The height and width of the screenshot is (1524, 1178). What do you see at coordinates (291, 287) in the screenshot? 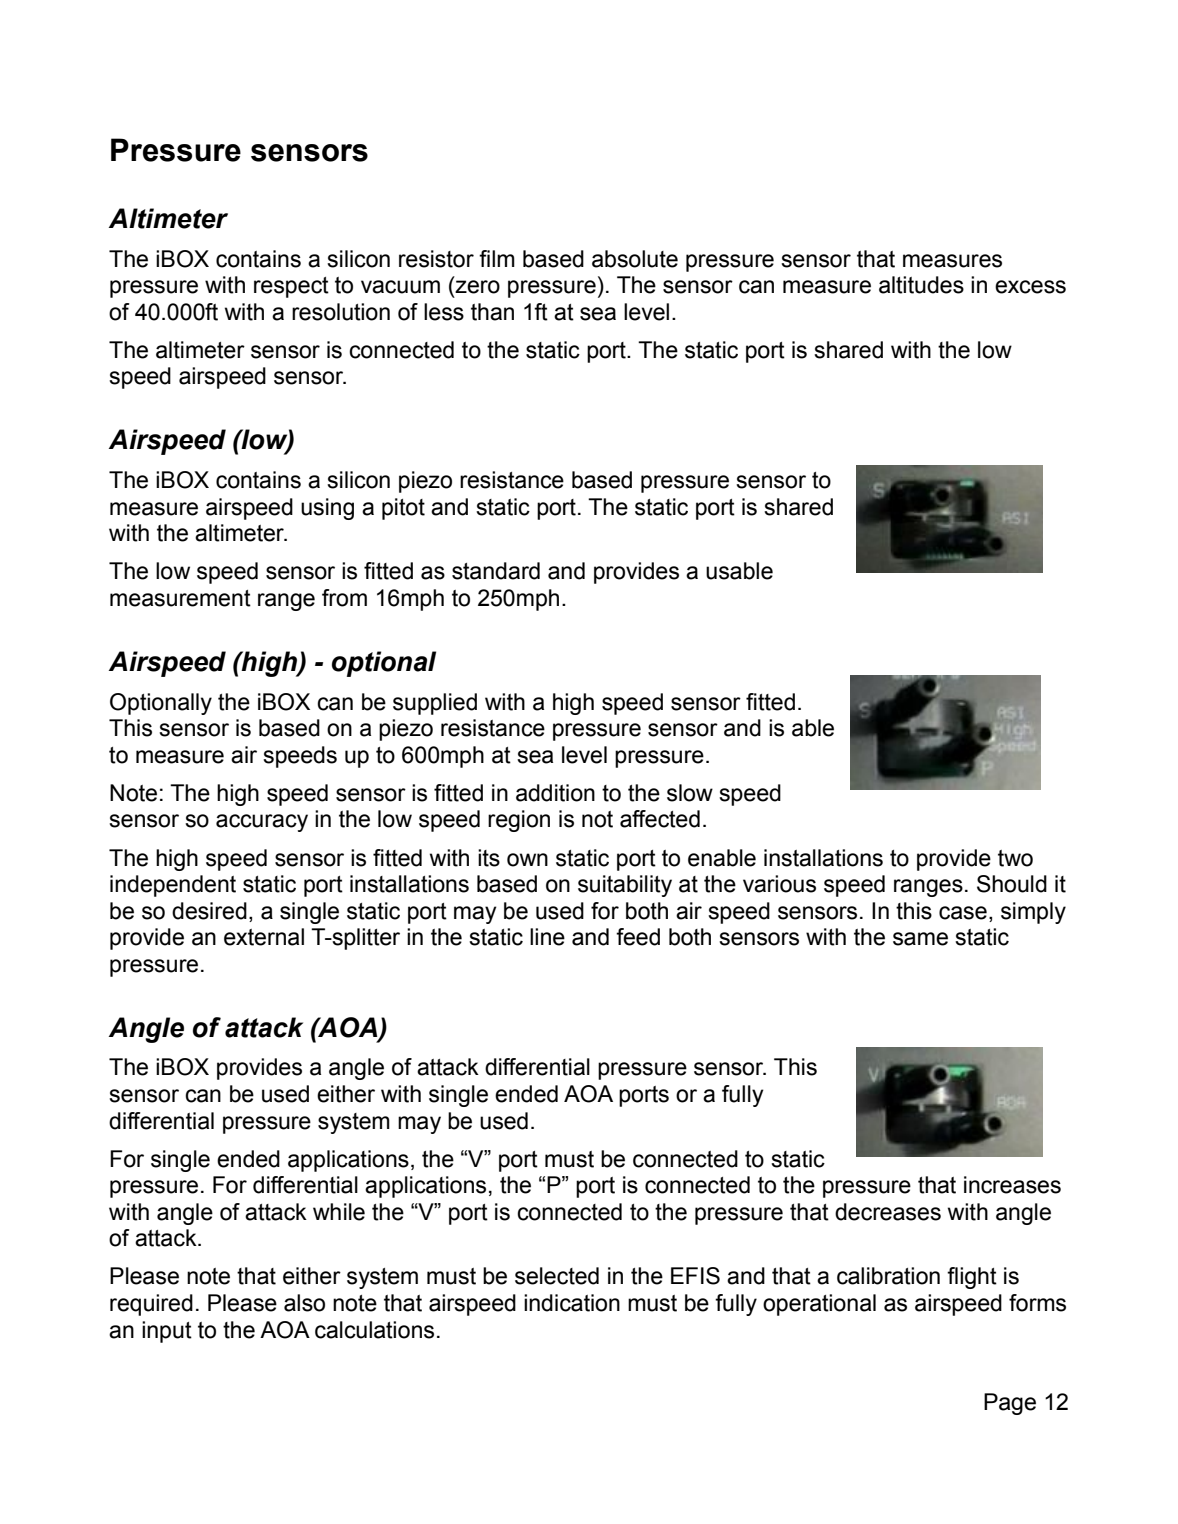
I see `respect` at bounding box center [291, 287].
